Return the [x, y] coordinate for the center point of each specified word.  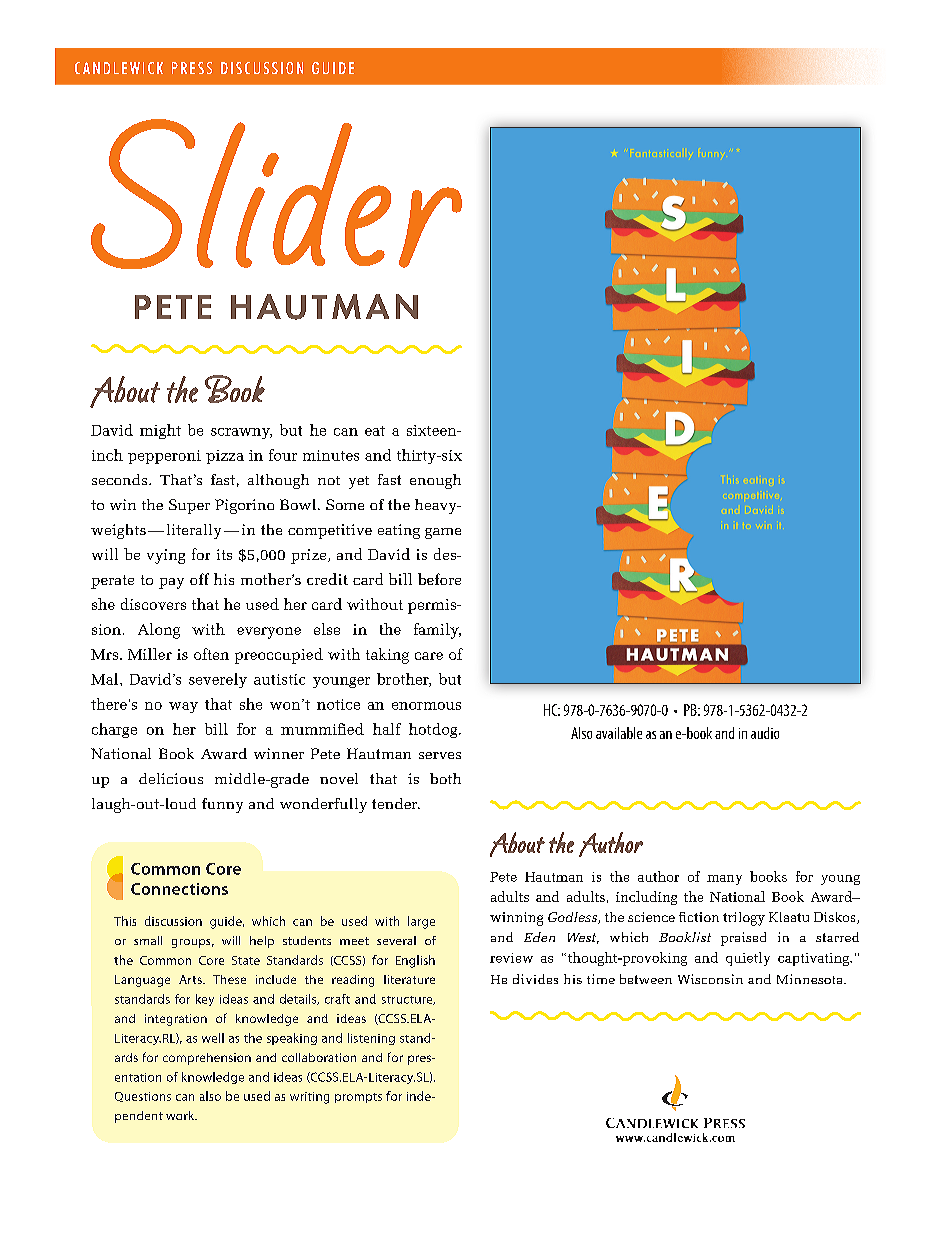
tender [396, 803]
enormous [426, 706]
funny [222, 805]
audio [765, 733]
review [511, 958]
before [439, 579]
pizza [225, 457]
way [183, 707]
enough [435, 481]
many [724, 880]
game [443, 533]
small [148, 940]
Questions [143, 1097]
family [437, 631]
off [199, 579]
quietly [748, 959]
